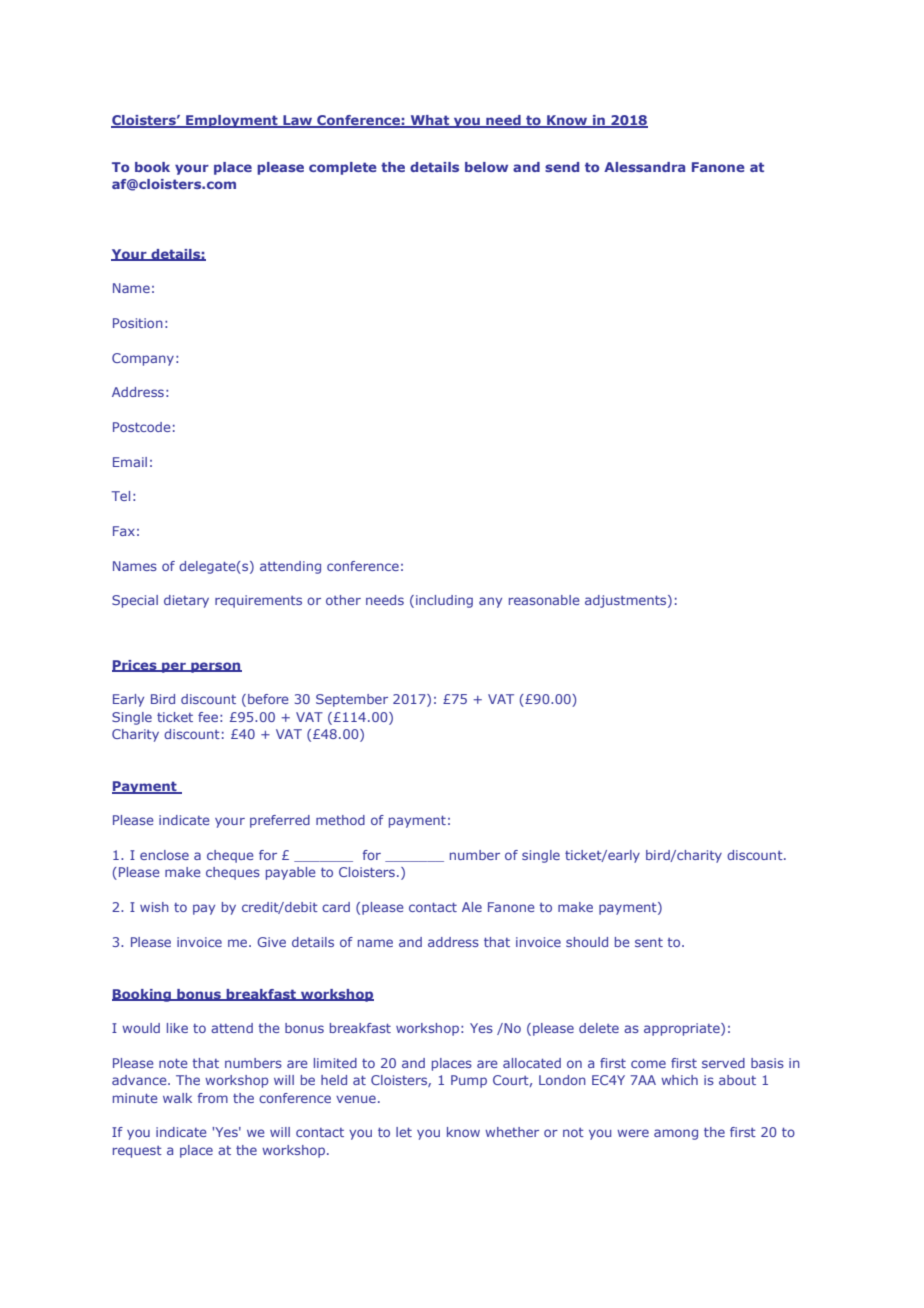 This image has height=1308, width=924. I want to click on enclose, so click(164, 855).
